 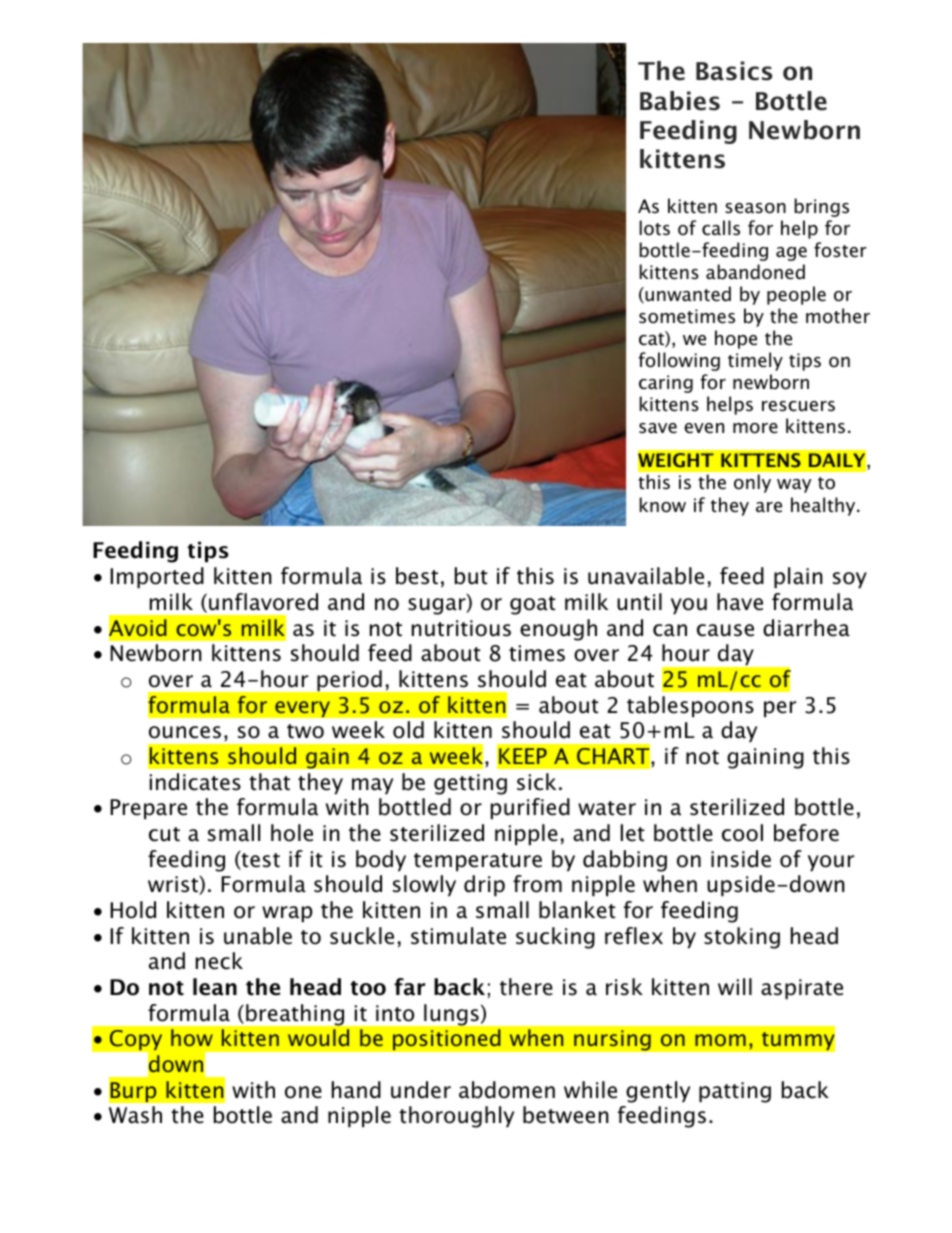 I want to click on but, so click(x=471, y=576).
